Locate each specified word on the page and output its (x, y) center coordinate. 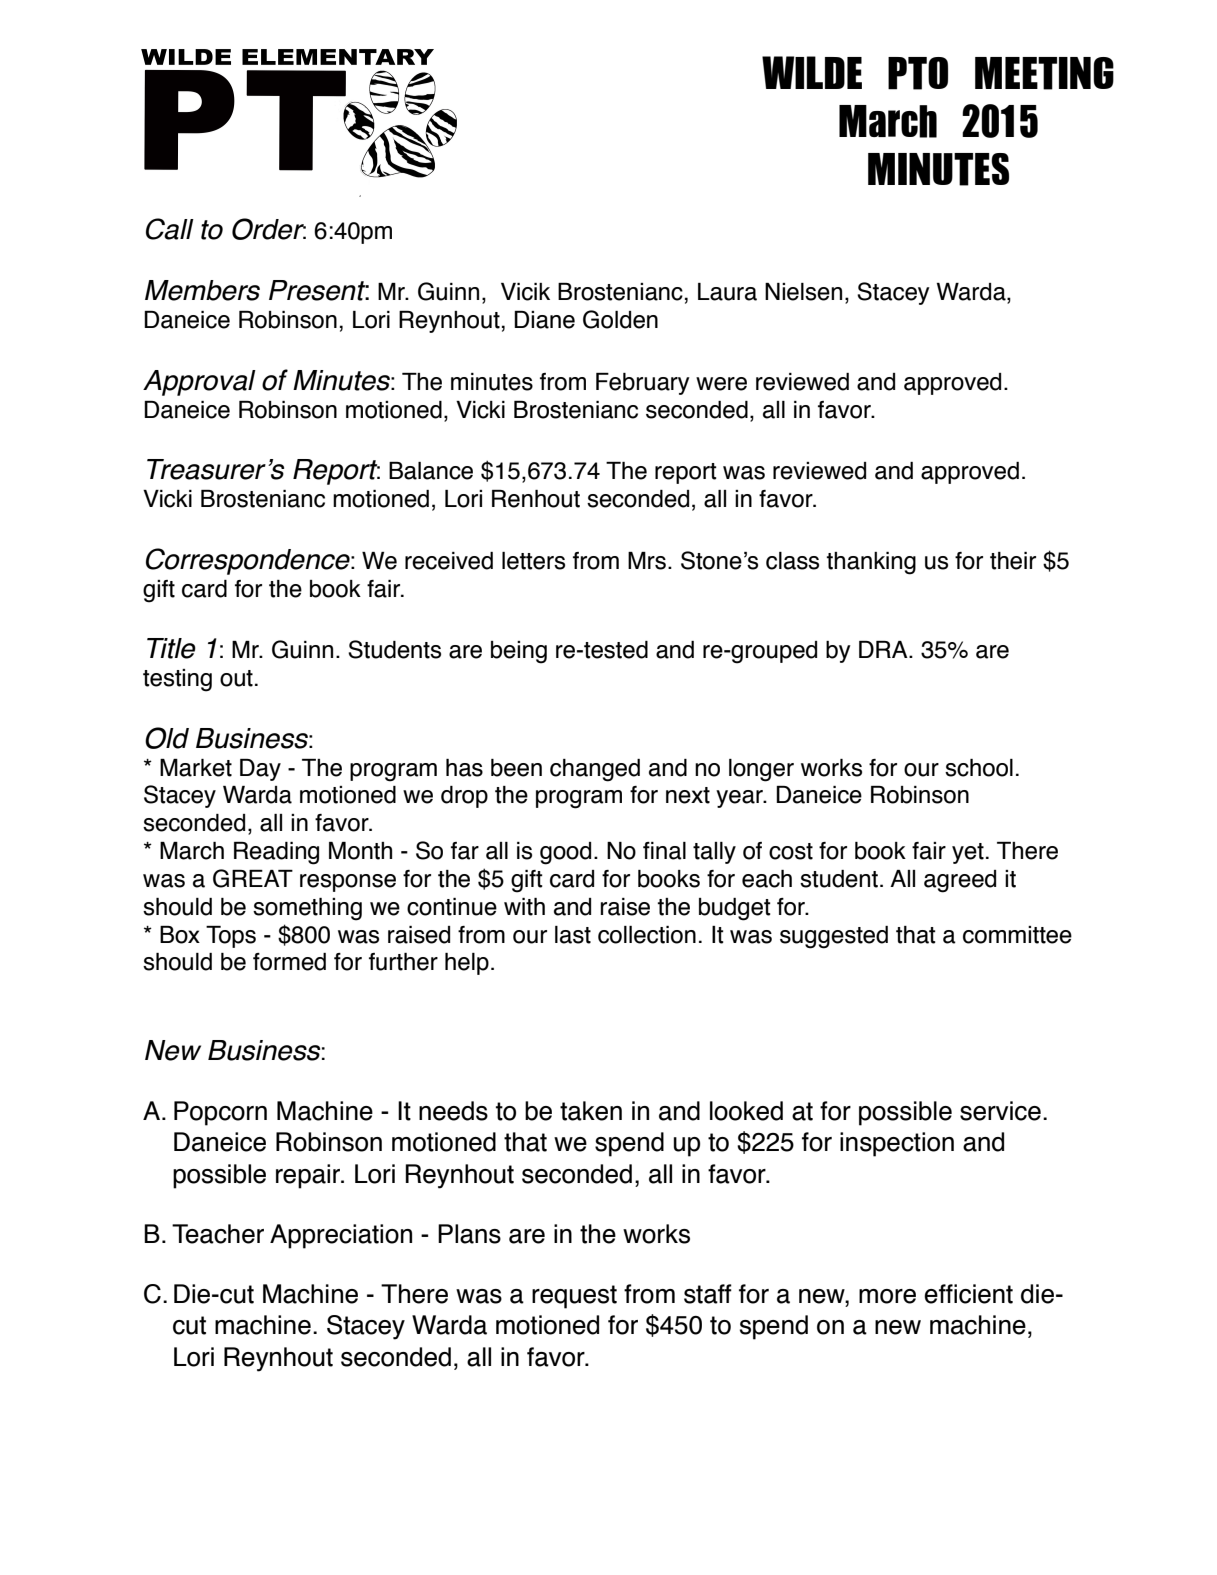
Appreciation (341, 1236)
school (979, 768)
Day (260, 770)
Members (202, 290)
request (574, 1297)
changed (595, 770)
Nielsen (803, 292)
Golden (620, 319)
